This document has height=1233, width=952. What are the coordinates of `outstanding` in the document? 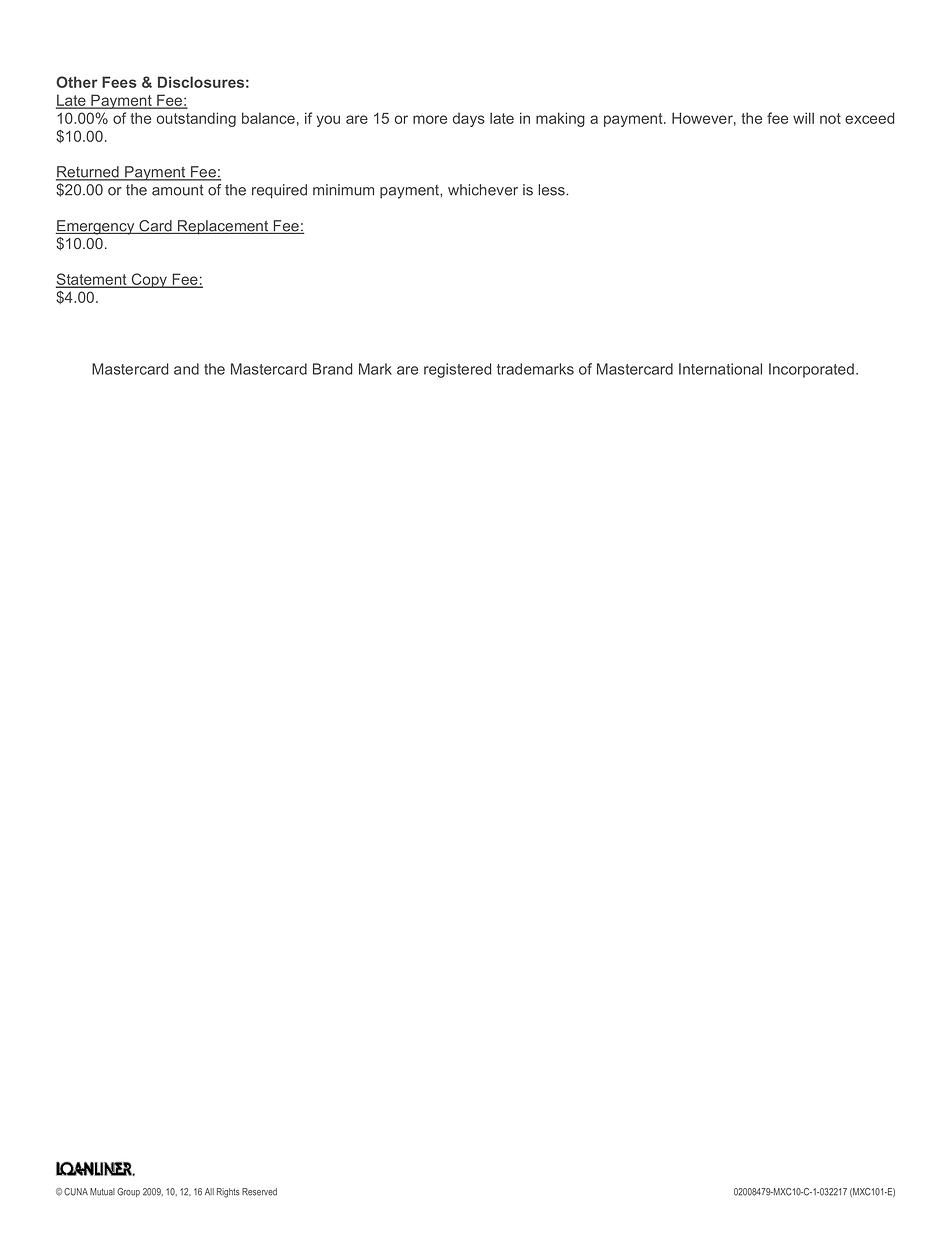 It's located at (196, 119).
